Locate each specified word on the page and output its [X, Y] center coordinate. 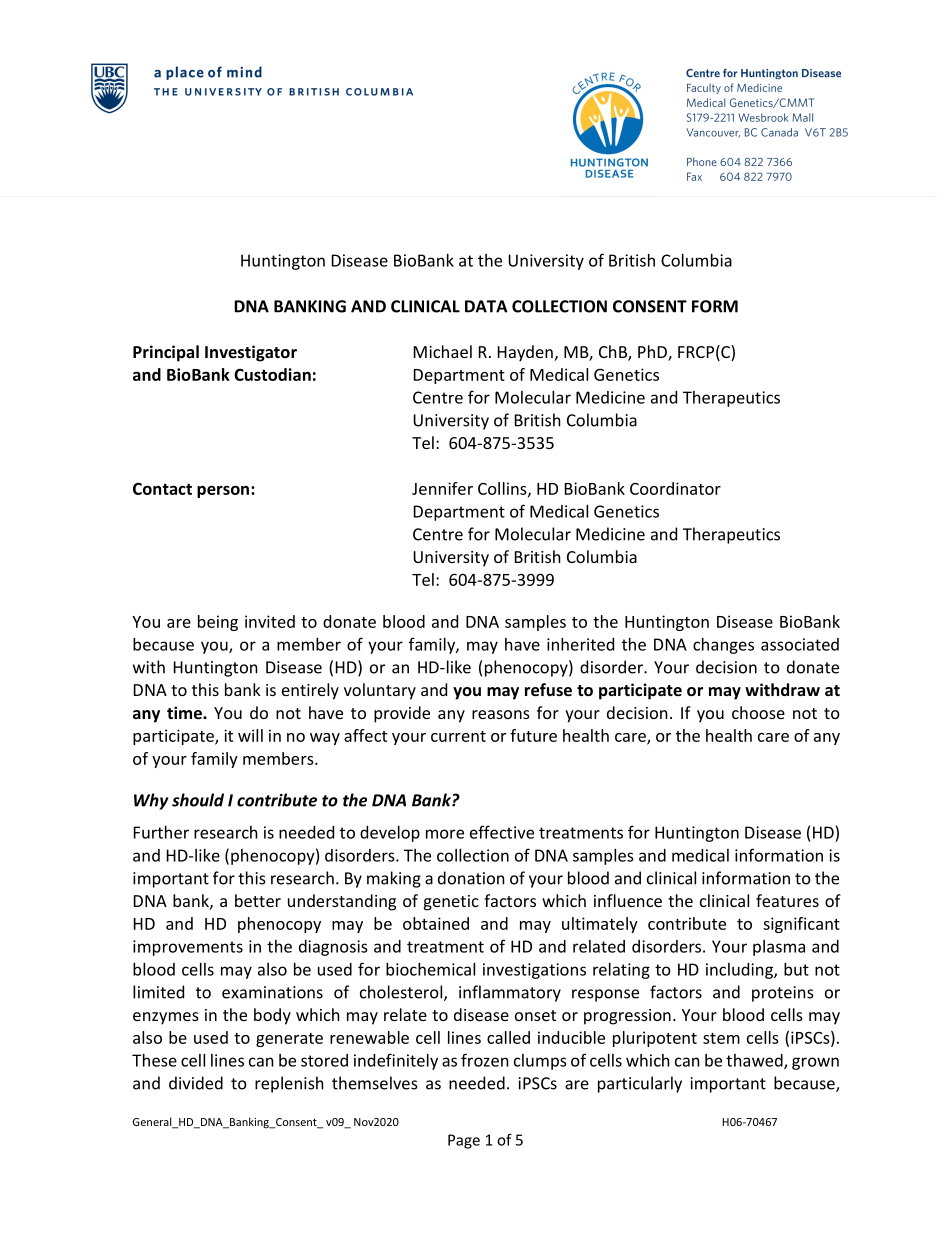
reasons [501, 714]
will [250, 735]
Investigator [251, 353]
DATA [486, 306]
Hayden [525, 353]
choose [758, 712]
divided [196, 1083]
